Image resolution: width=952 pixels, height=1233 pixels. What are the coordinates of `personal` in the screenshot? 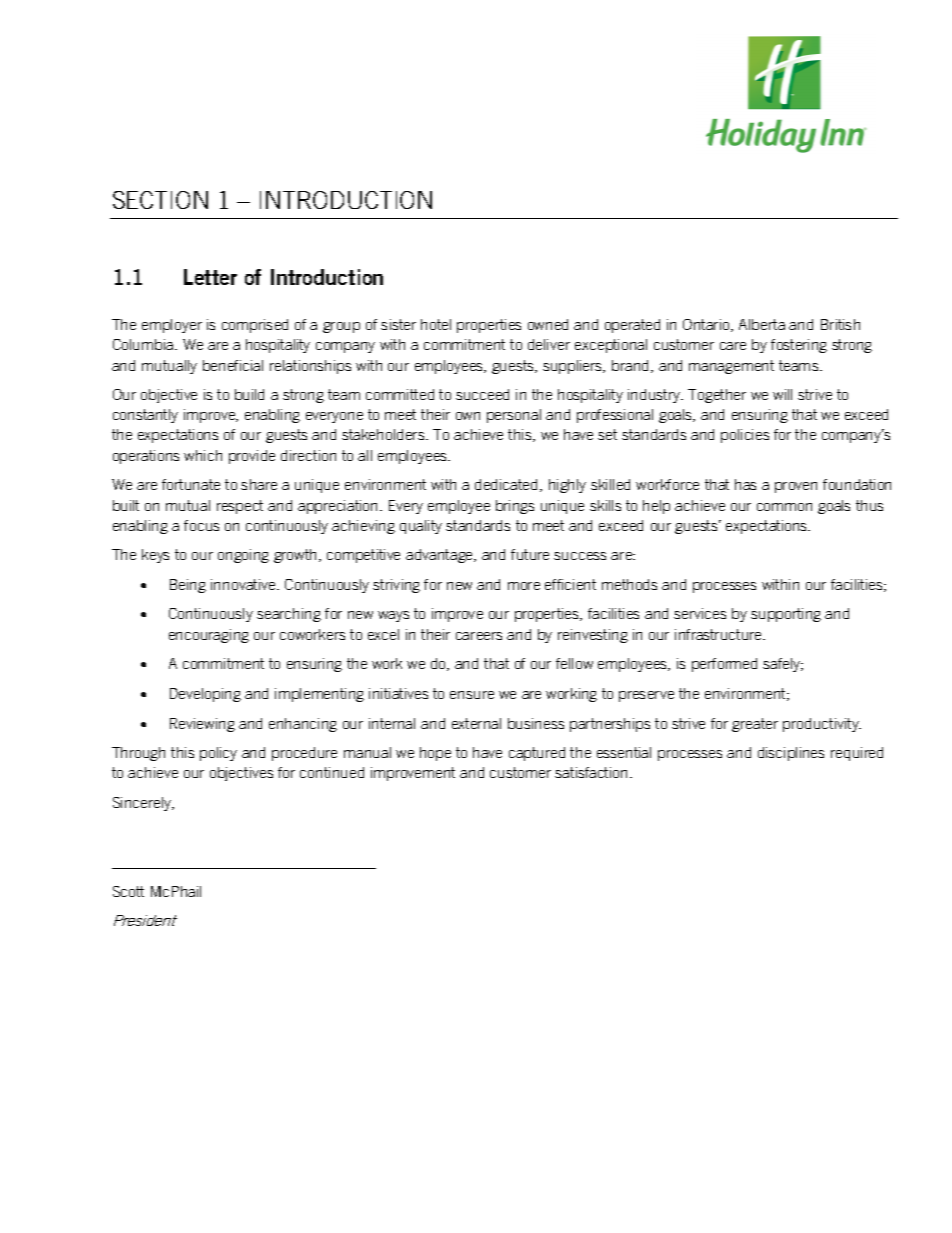 It's located at (514, 416).
